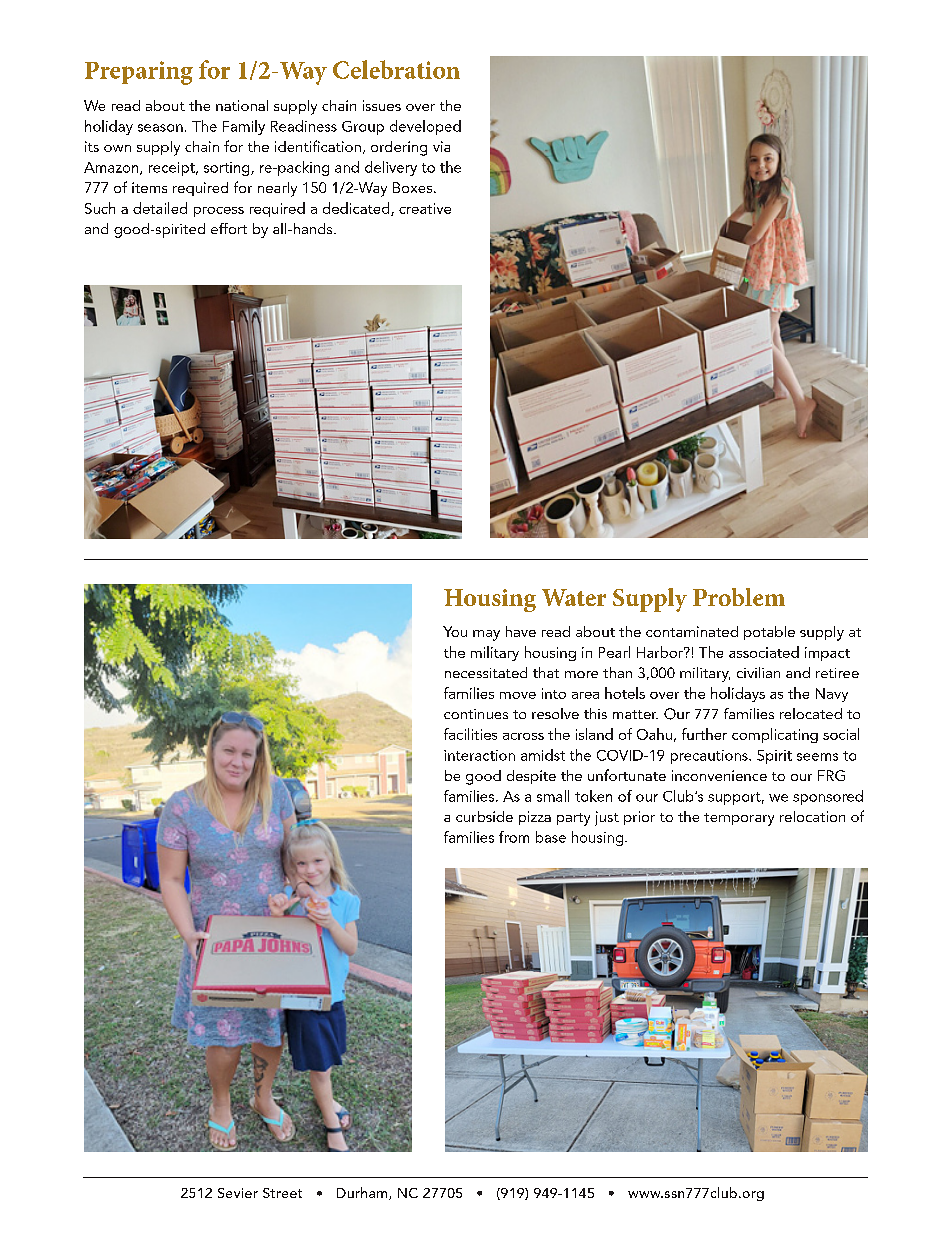 This page has width=952, height=1233. What do you see at coordinates (739, 597) in the page?
I see `Problem` at bounding box center [739, 597].
